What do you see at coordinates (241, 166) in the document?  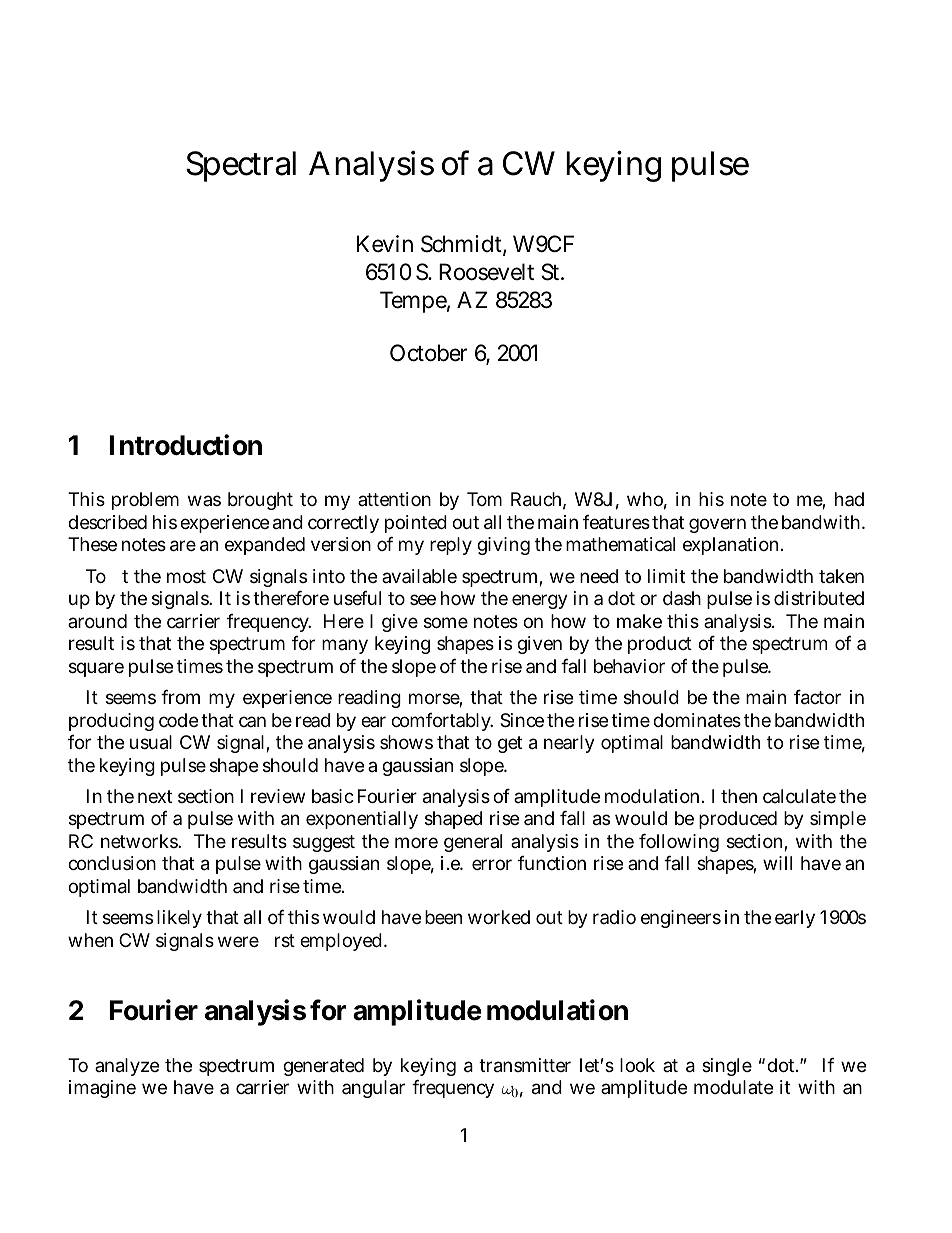 I see `Spectral` at bounding box center [241, 166].
